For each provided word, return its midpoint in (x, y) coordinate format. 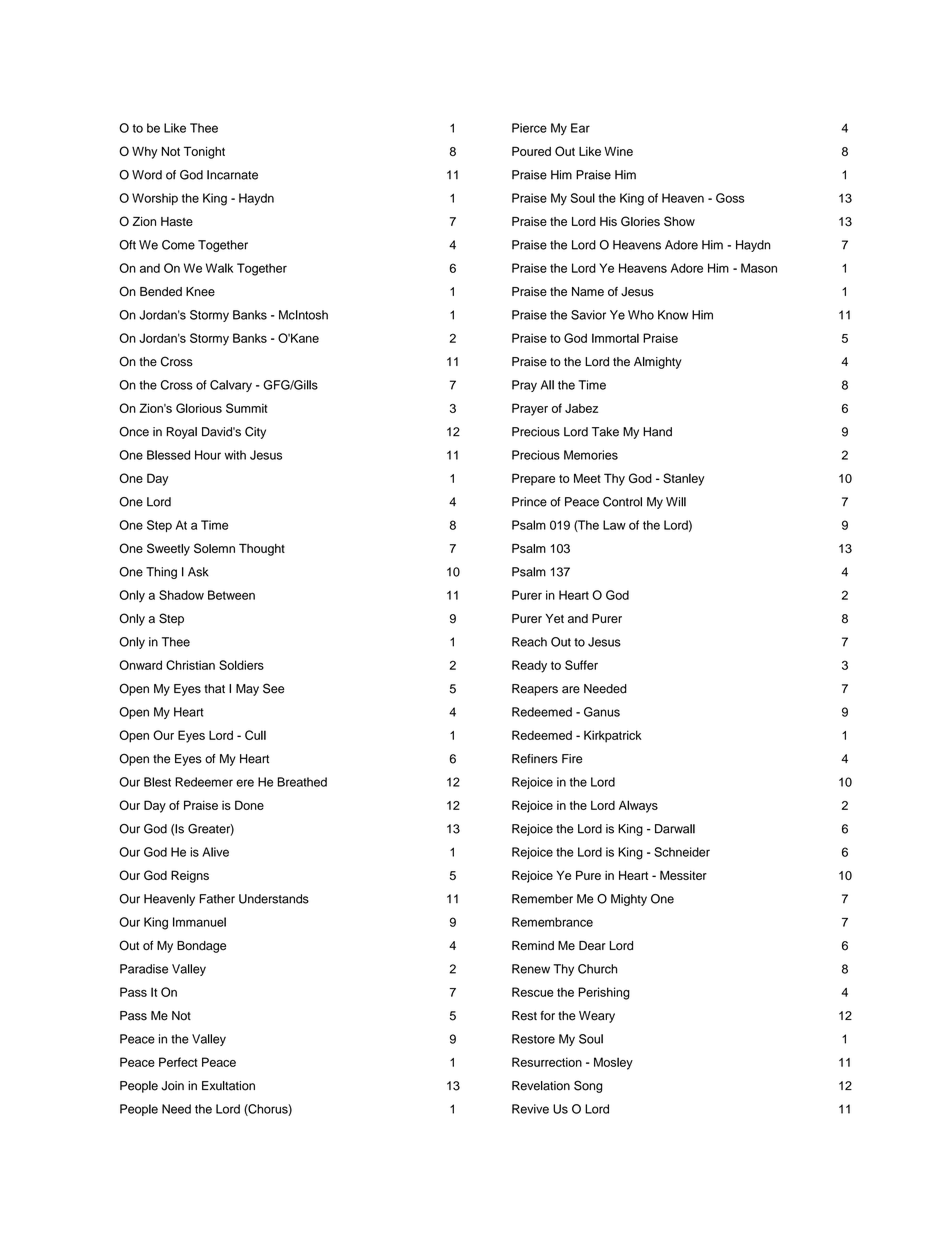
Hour (208, 455)
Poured (531, 151)
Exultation (228, 1086)
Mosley (613, 1063)
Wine (618, 151)
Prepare (533, 479)
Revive (530, 1109)
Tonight (204, 152)
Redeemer (204, 782)
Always (638, 806)
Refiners (535, 759)
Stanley (684, 479)
